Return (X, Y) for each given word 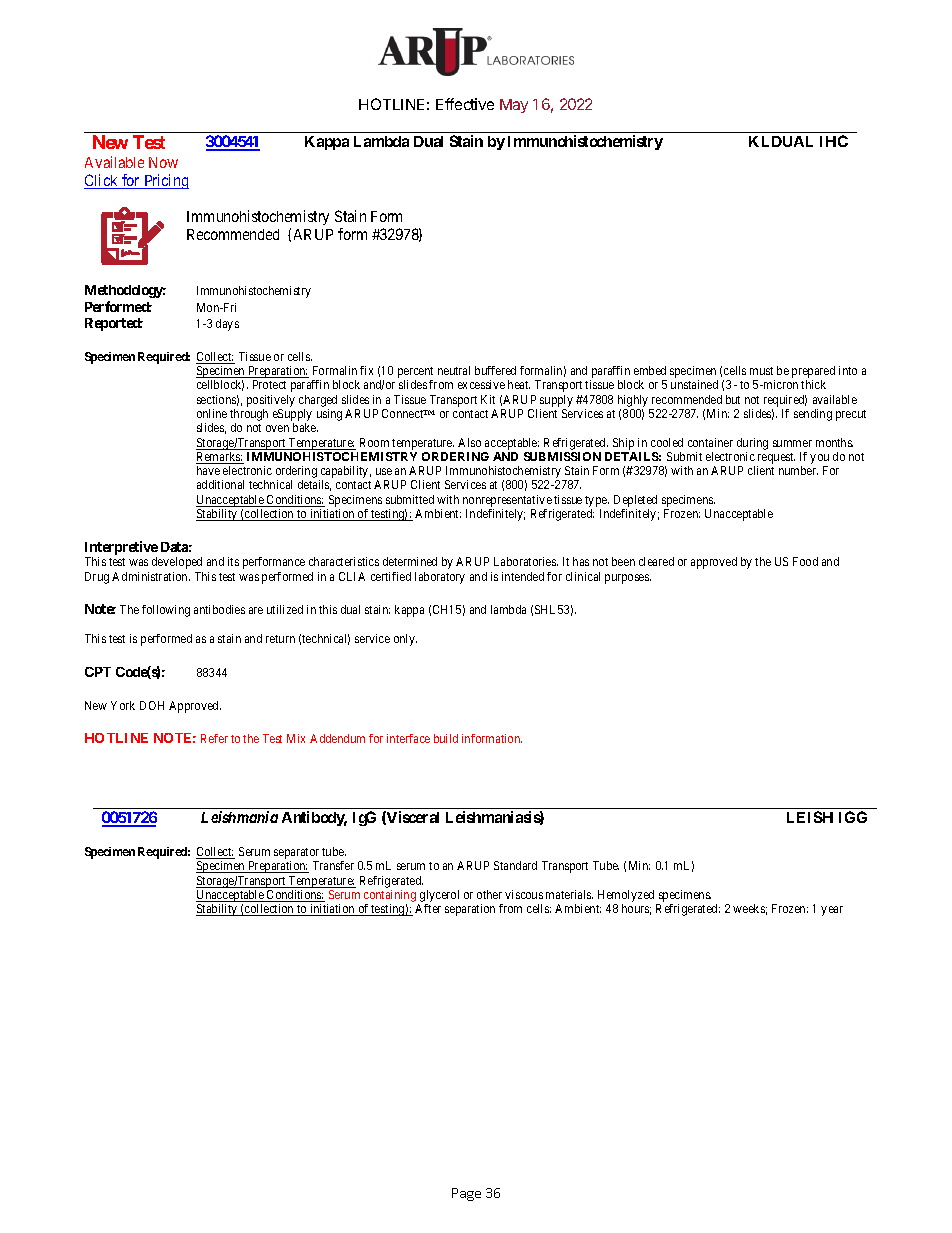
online (212, 413)
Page (466, 1194)
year (832, 911)
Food (805, 561)
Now (163, 162)
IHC (834, 141)
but (733, 399)
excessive (481, 384)
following (166, 611)
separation (470, 910)
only (405, 640)
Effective (465, 104)
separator (296, 853)
